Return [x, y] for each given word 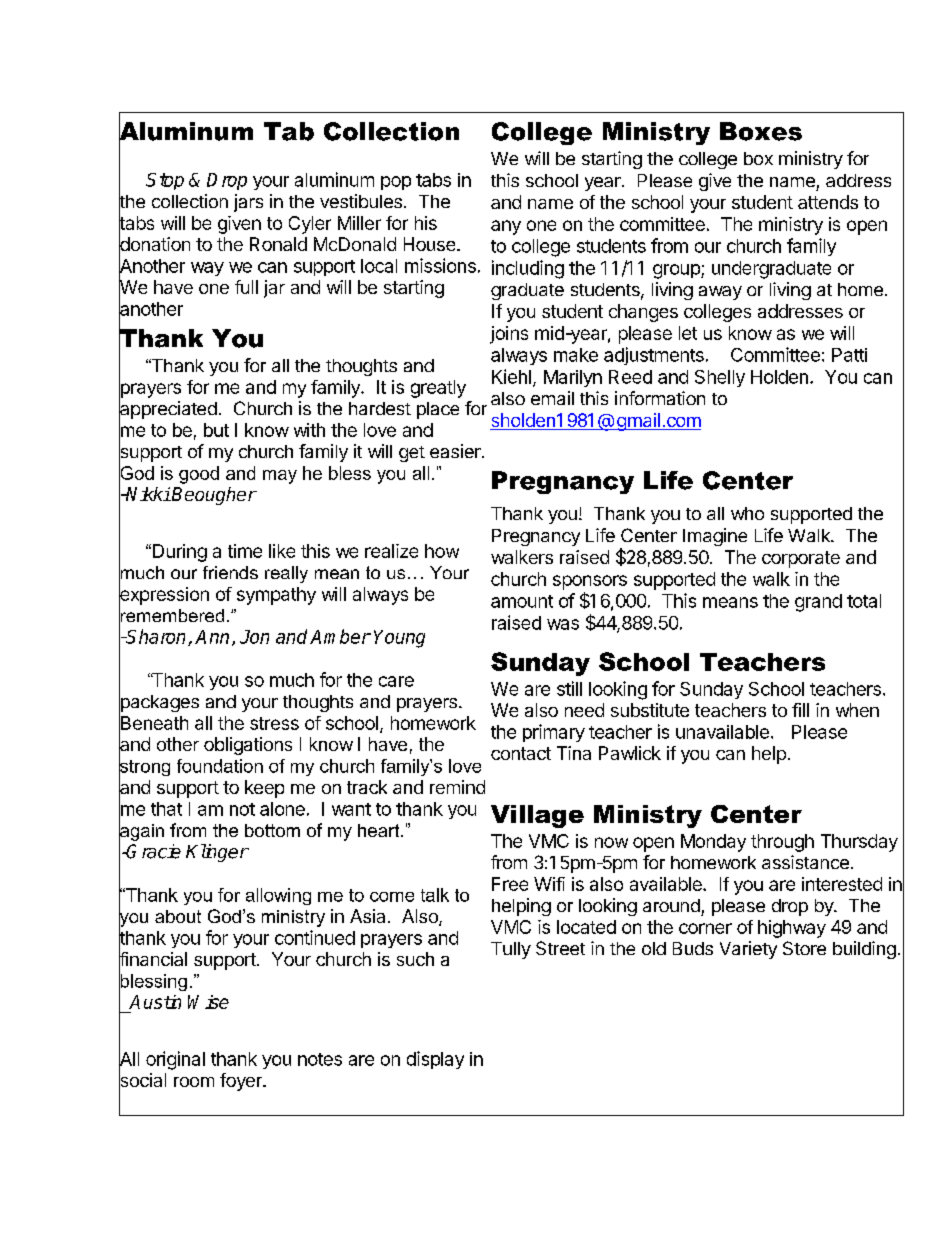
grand [818, 603]
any [506, 227]
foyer [242, 1082]
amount [522, 601]
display [435, 1060]
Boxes [761, 131]
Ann [212, 637]
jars [248, 203]
